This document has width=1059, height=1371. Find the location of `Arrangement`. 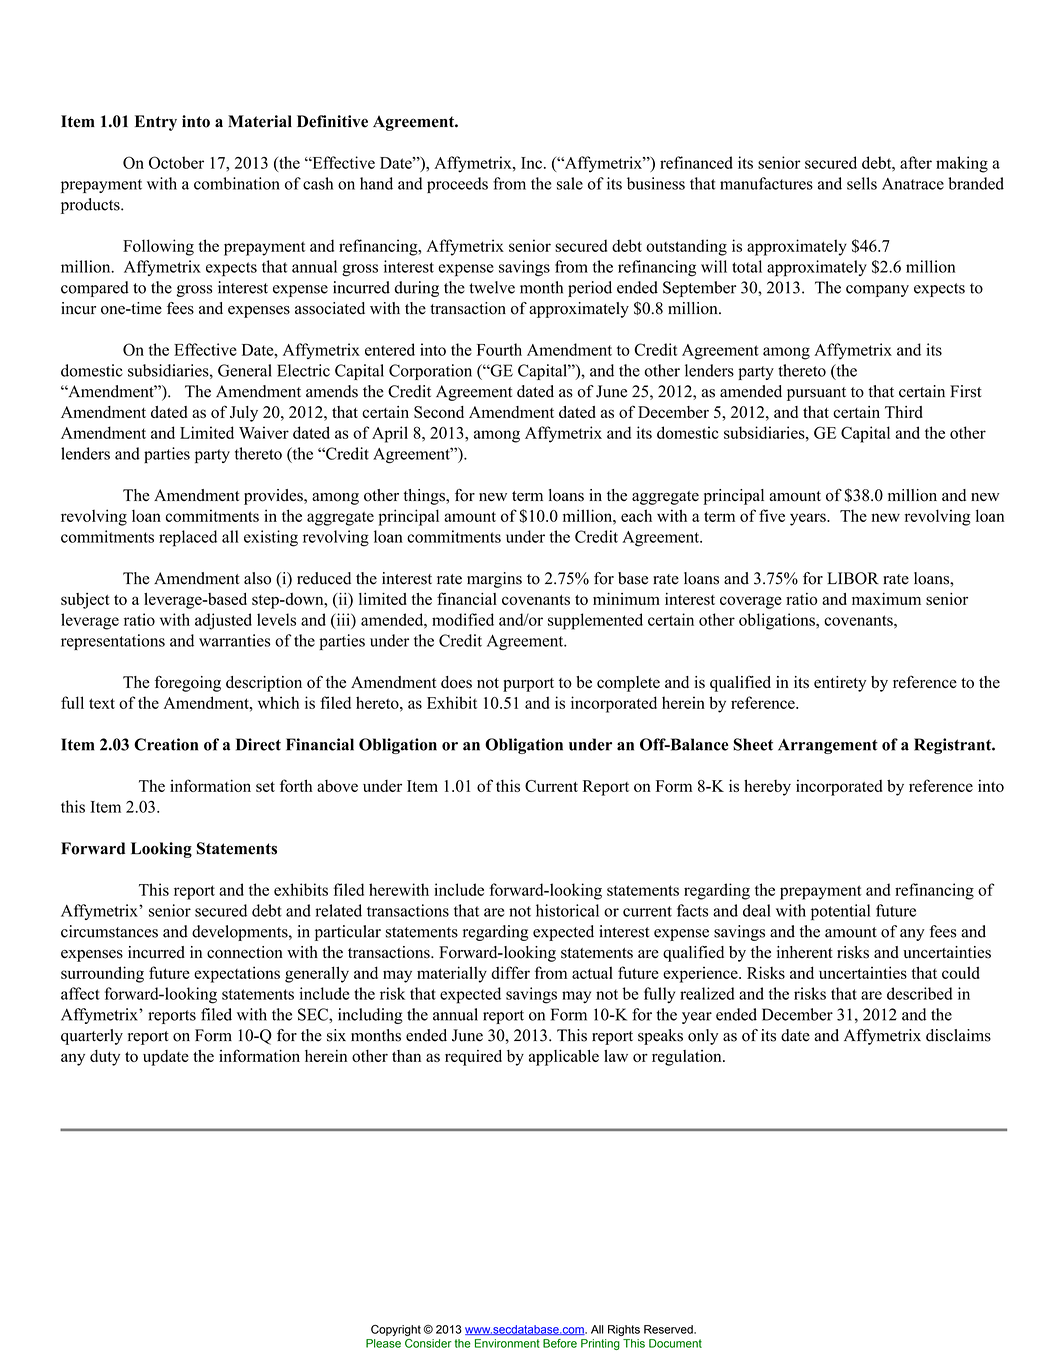

Arrangement is located at coordinates (828, 746).
